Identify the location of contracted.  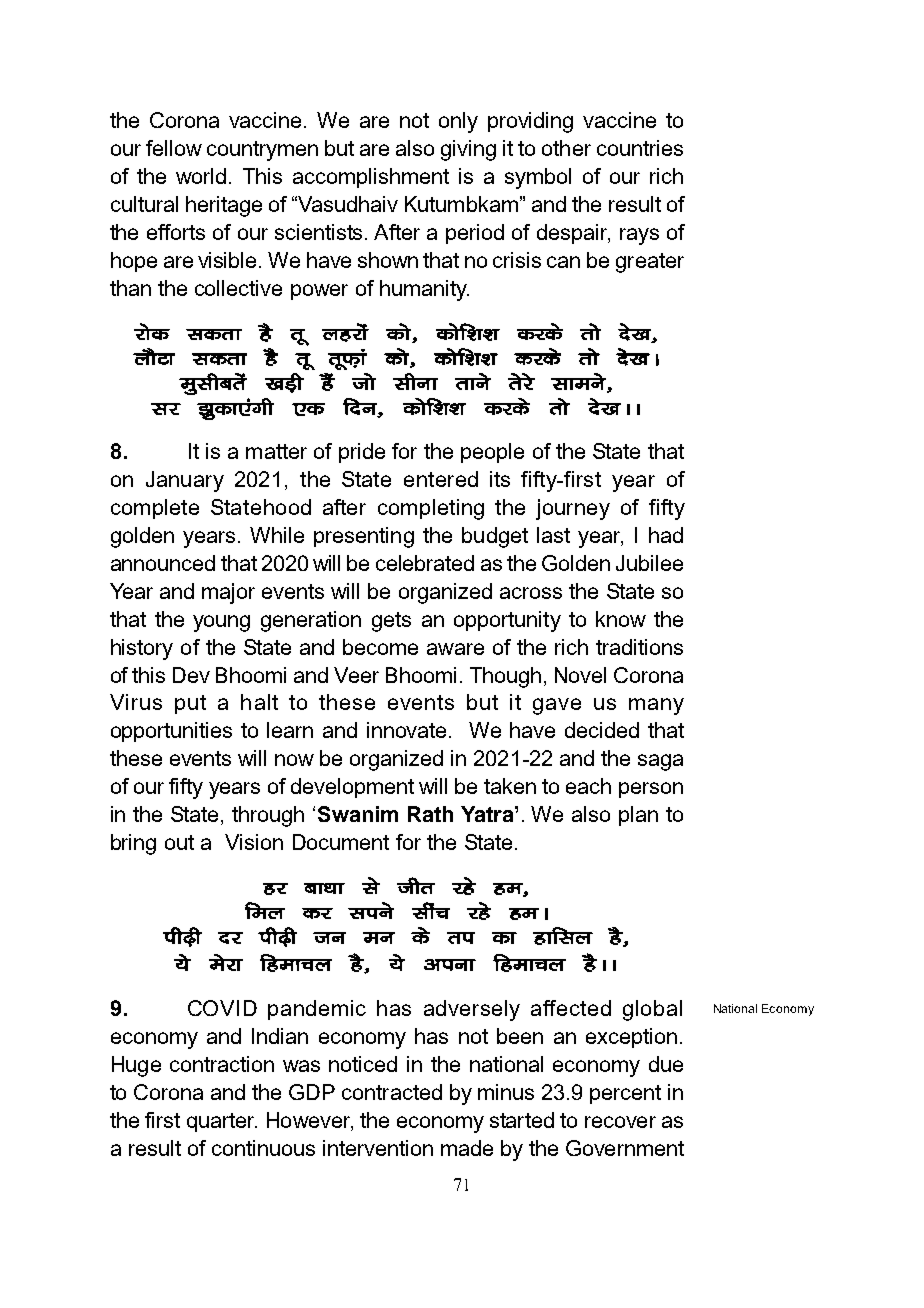
(392, 1092).
